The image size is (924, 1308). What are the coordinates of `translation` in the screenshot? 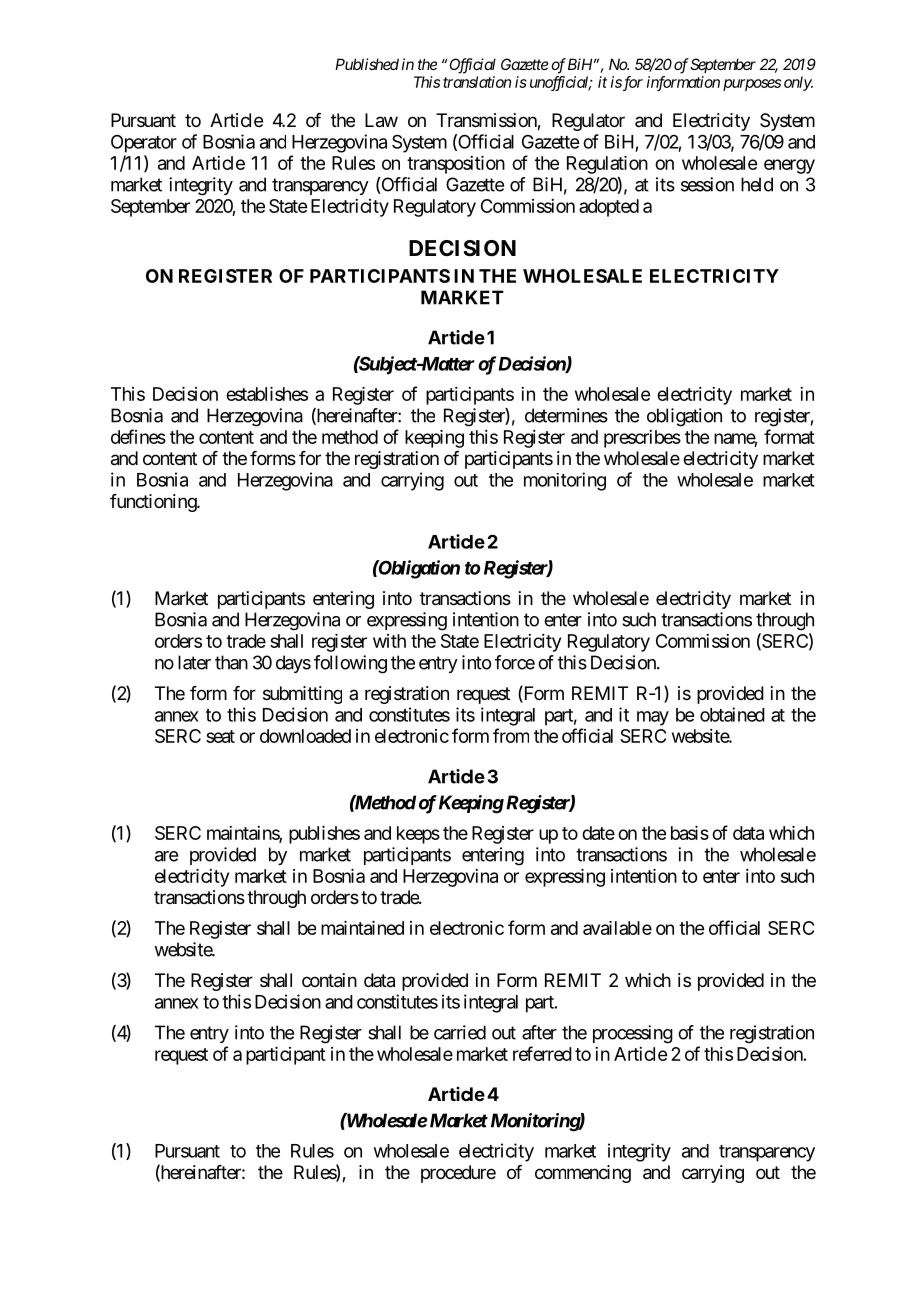 It's located at (477, 82).
